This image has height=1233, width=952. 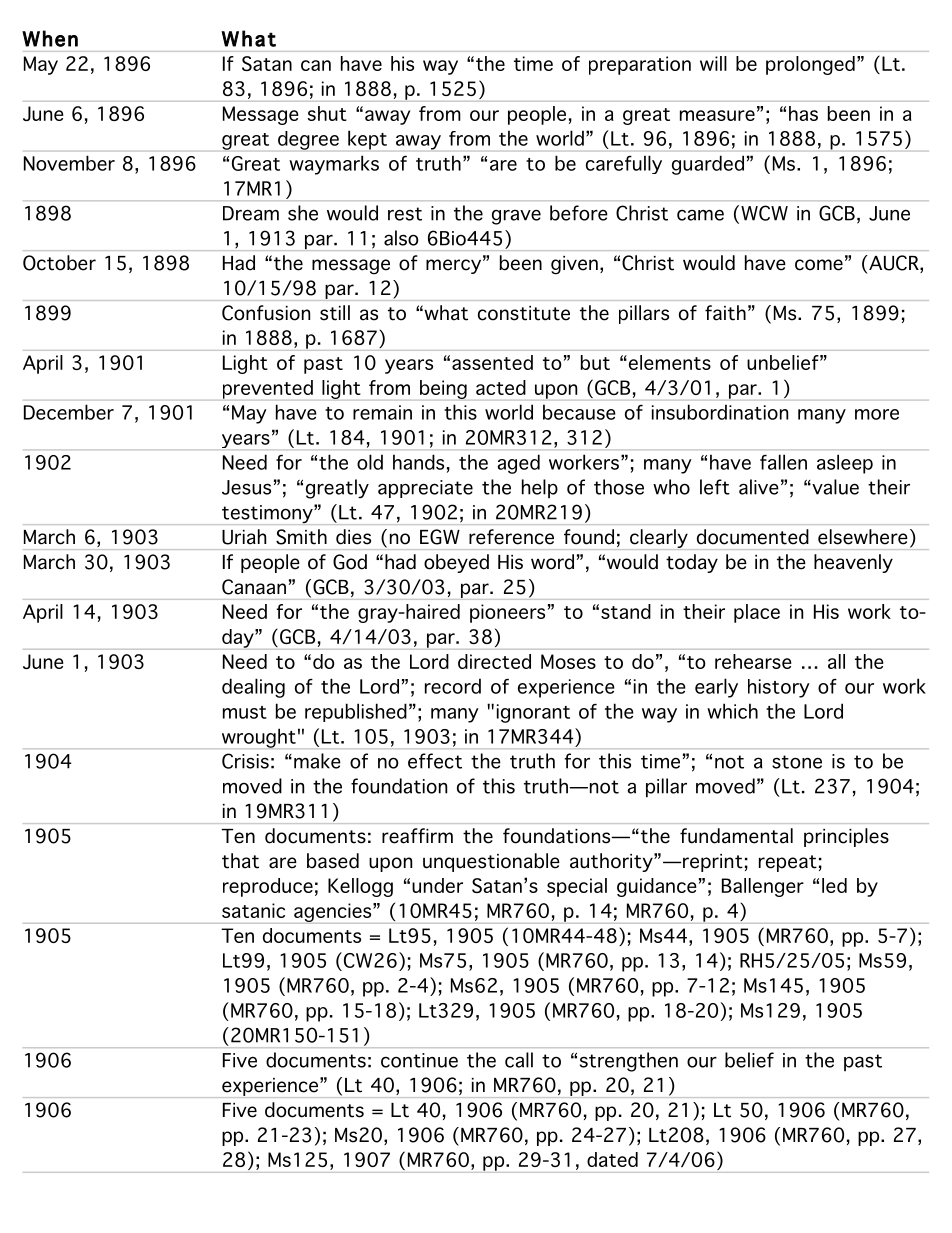 What do you see at coordinates (59, 263) in the image?
I see `October` at bounding box center [59, 263].
